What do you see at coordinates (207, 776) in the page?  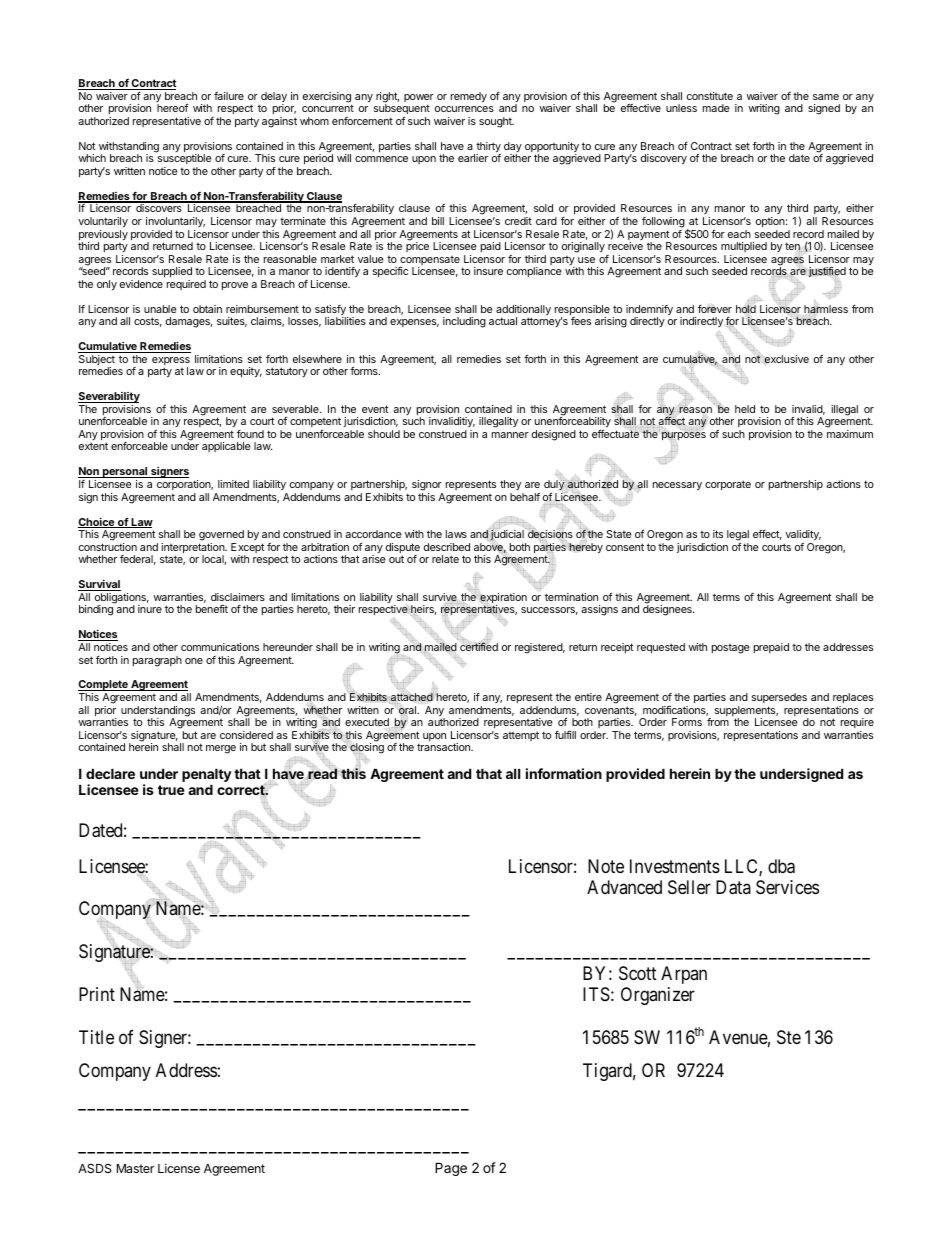 I see `penalty` at bounding box center [207, 776].
